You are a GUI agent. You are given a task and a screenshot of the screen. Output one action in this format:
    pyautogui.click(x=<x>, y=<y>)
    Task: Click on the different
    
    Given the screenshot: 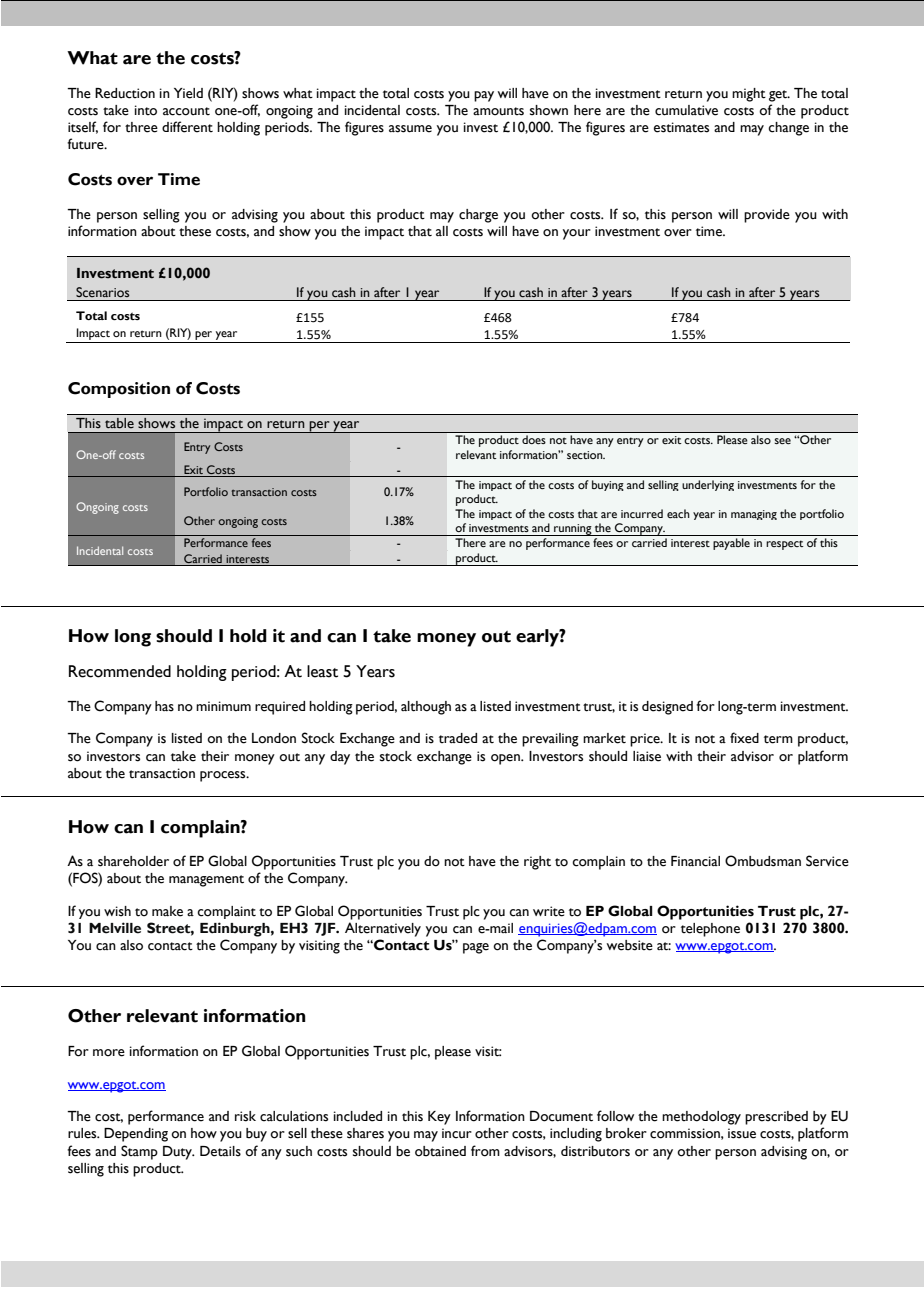 What is the action you would take?
    pyautogui.click(x=187, y=127)
